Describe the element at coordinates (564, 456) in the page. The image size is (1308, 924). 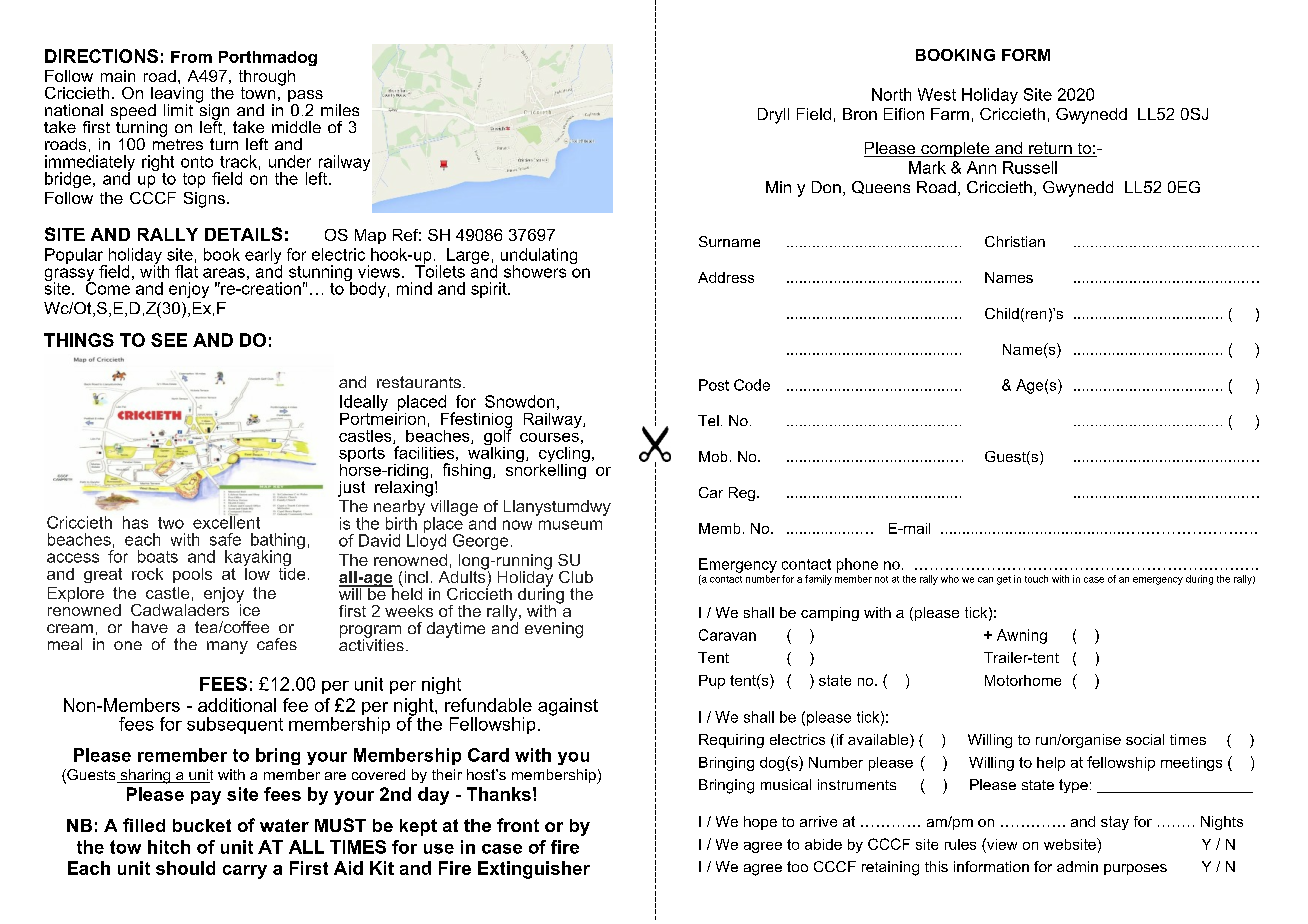
I see `cycling` at that location.
